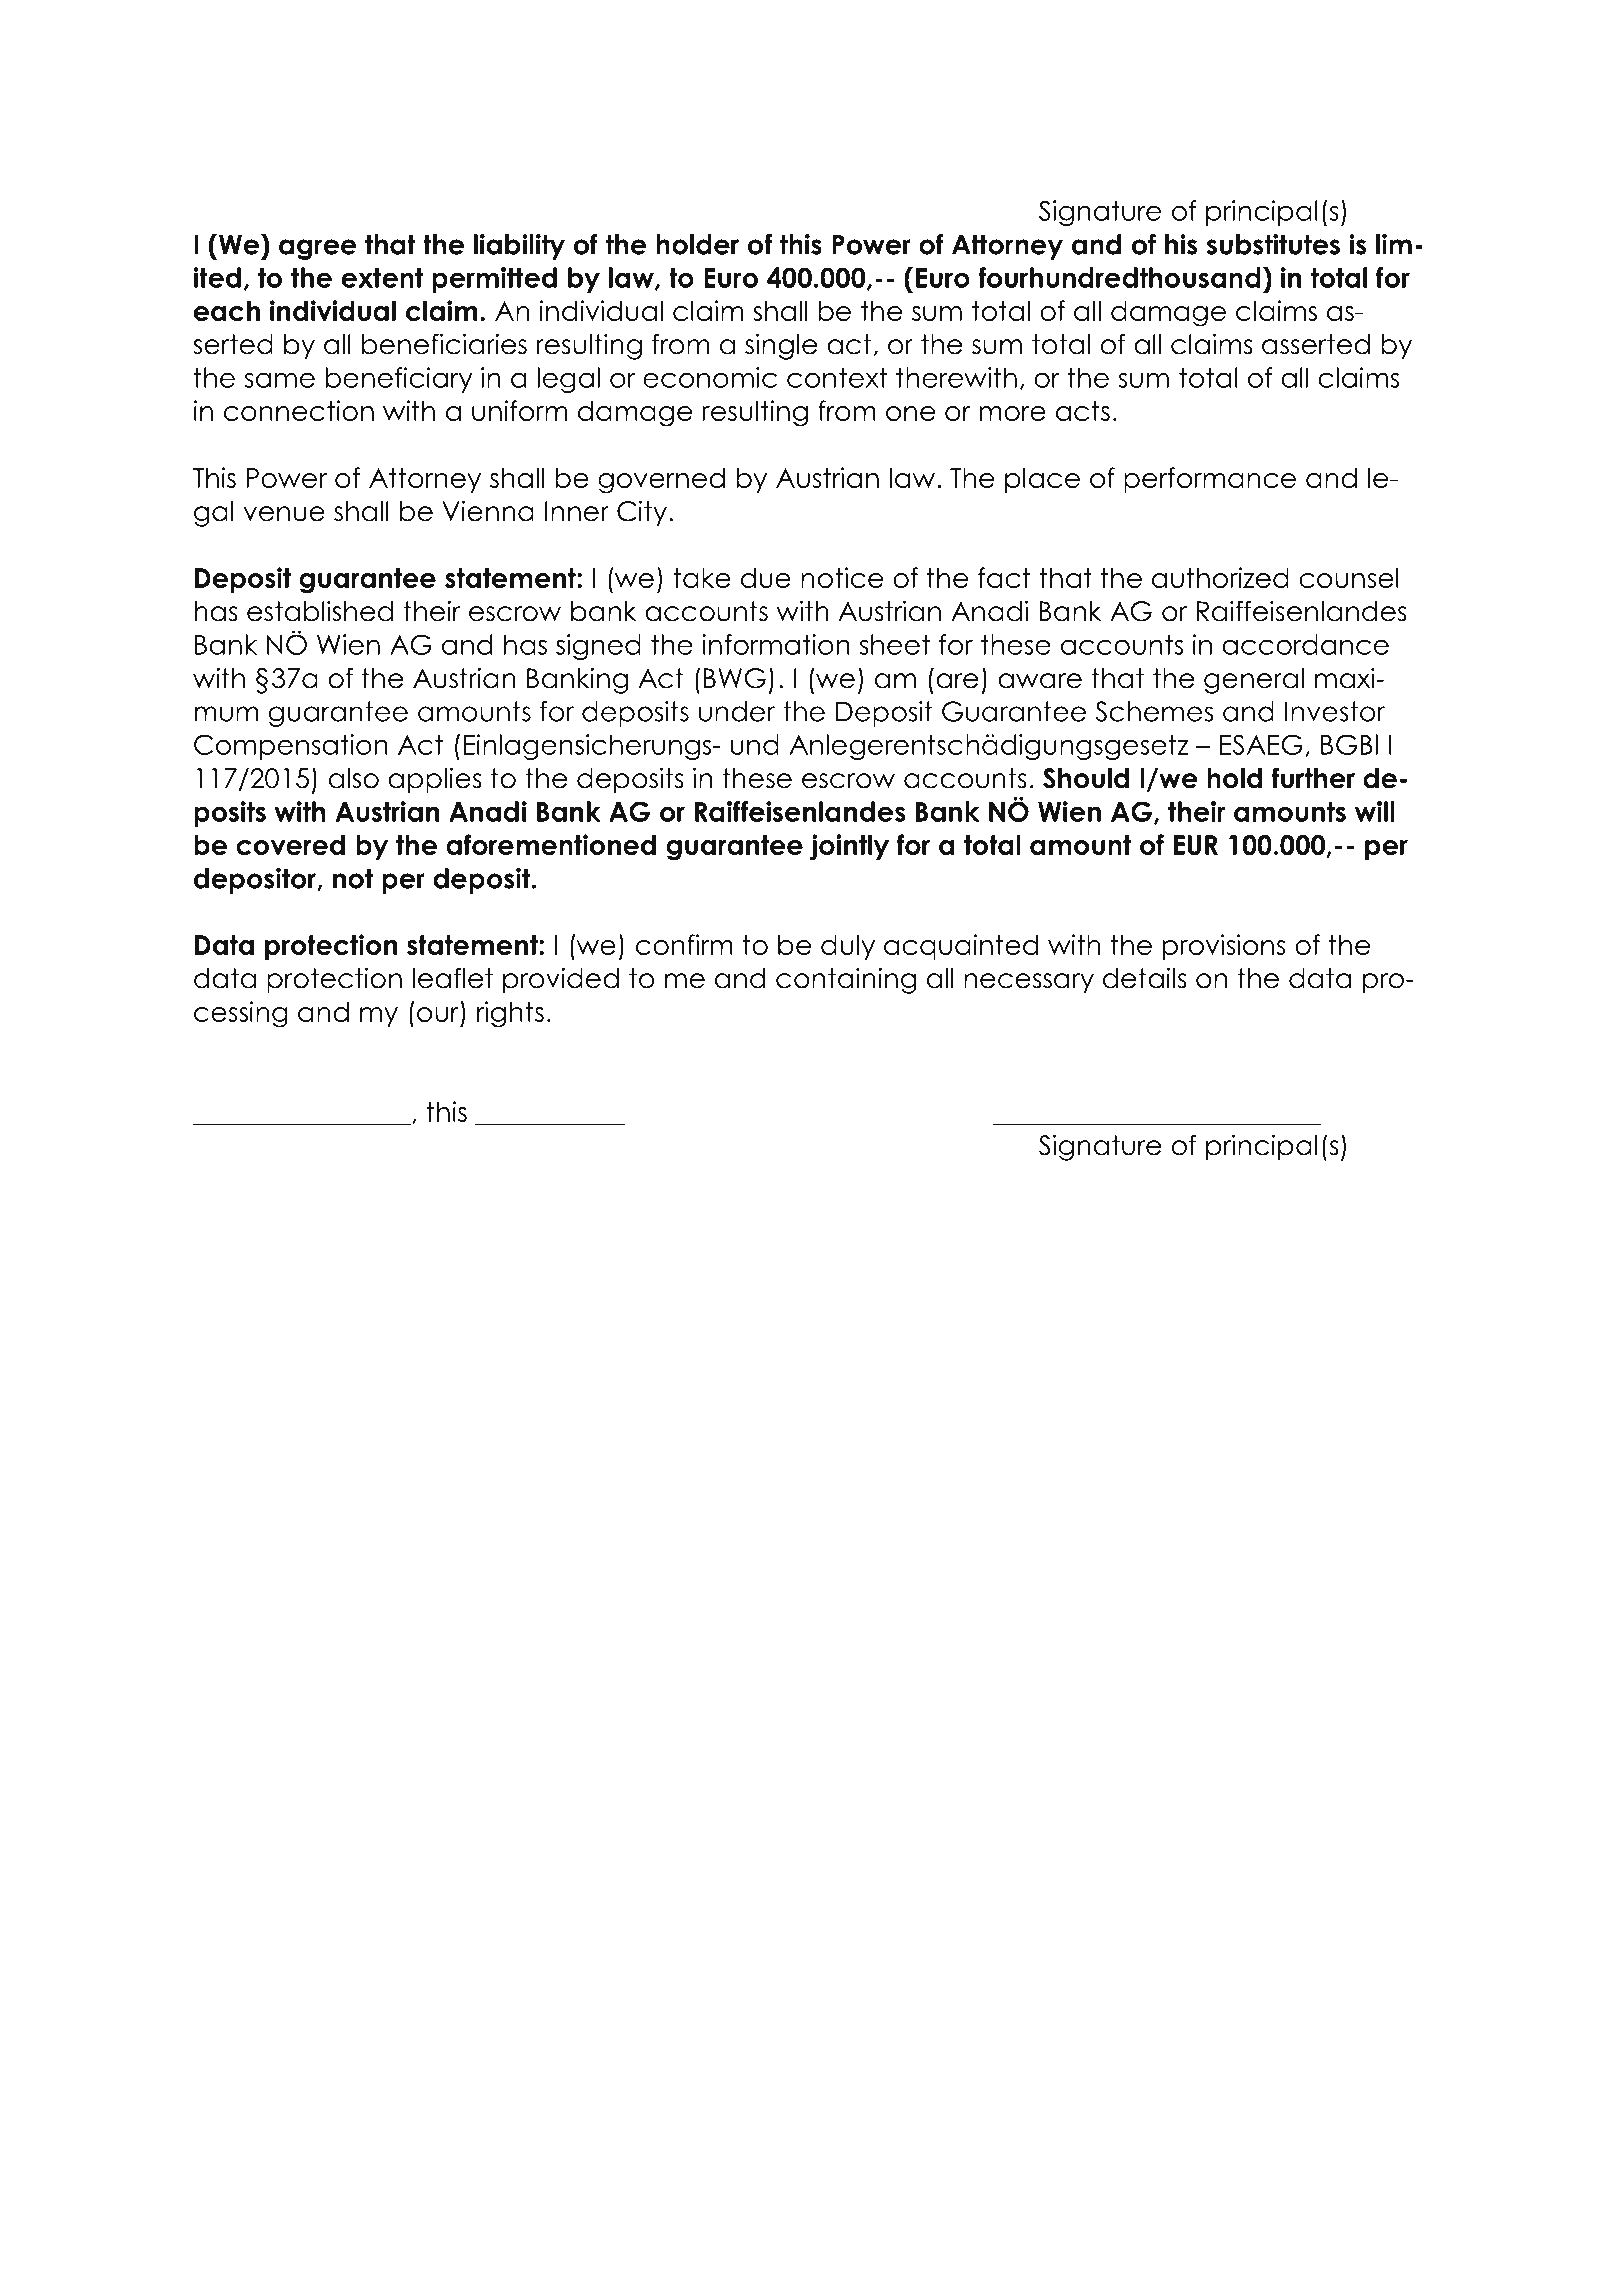 The height and width of the screenshot is (2292, 1620). What do you see at coordinates (382, 277) in the screenshot?
I see `extent` at bounding box center [382, 277].
